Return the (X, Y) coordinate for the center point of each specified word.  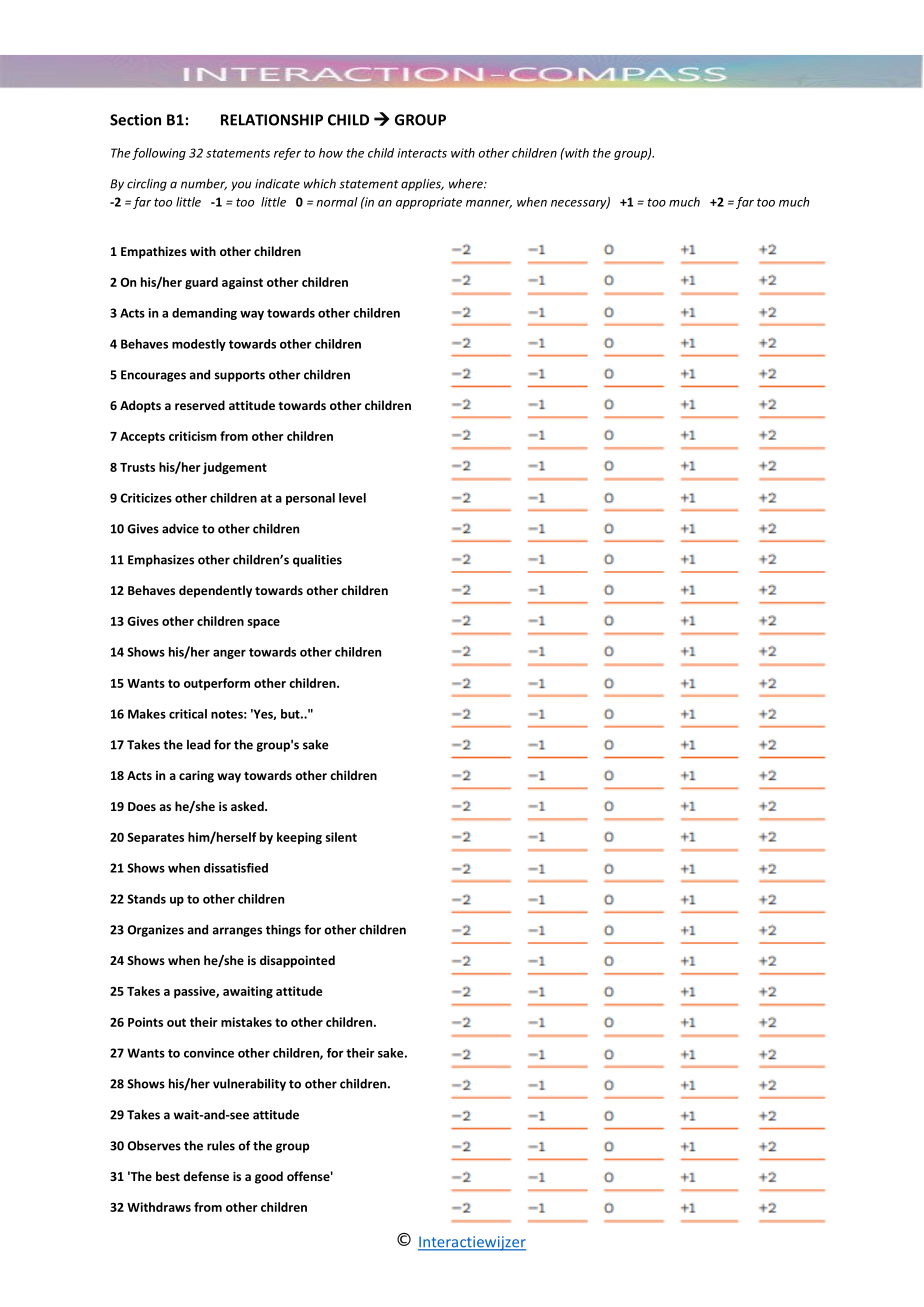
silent (341, 837)
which (320, 184)
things (283, 930)
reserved (200, 405)
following (159, 154)
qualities (317, 561)
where (467, 183)
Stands (146, 899)
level (352, 498)
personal (310, 499)
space (263, 624)
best (168, 1176)
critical (188, 714)
